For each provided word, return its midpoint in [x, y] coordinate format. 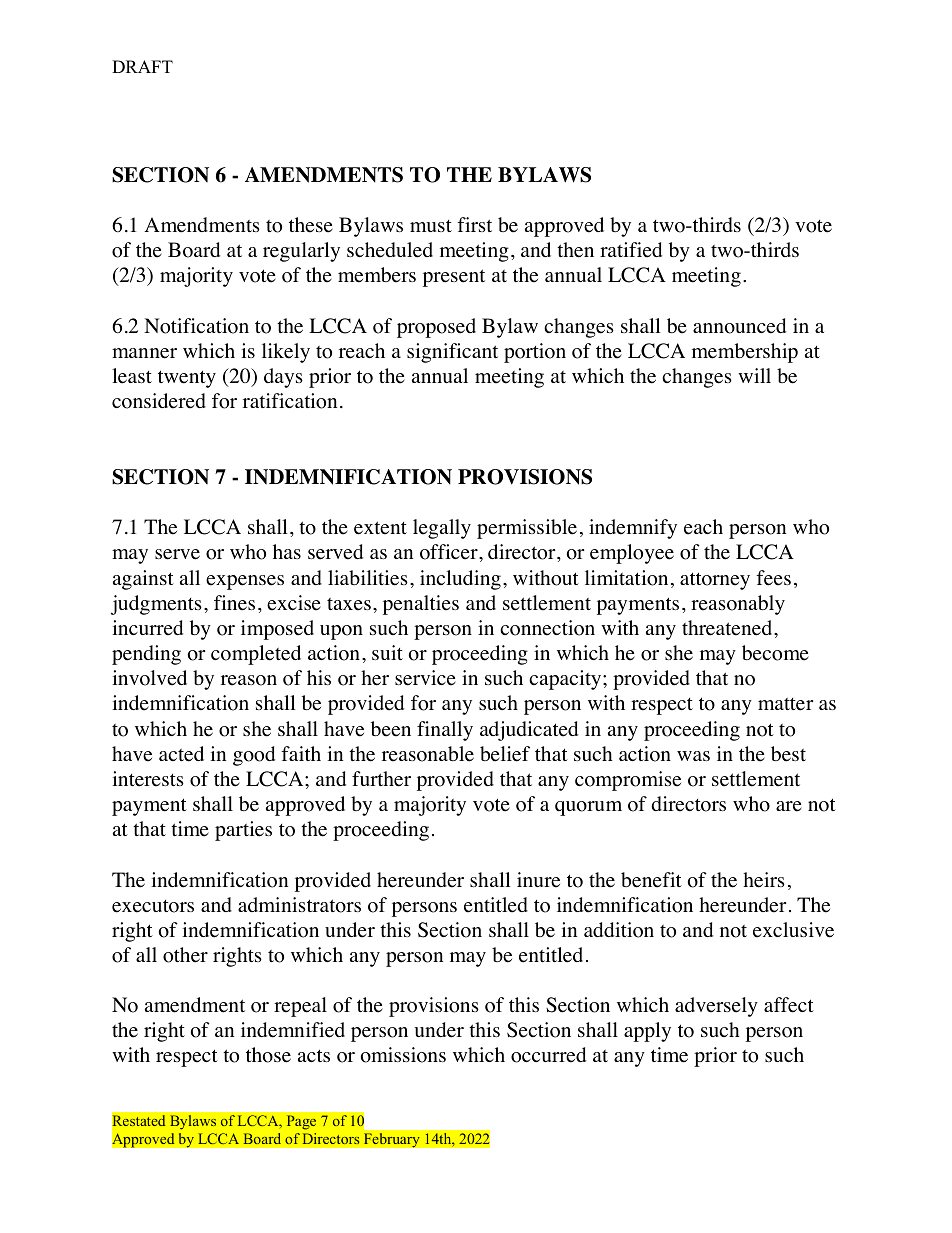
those [268, 1055]
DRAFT [142, 66]
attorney [715, 581]
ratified [631, 250]
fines [234, 603]
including [460, 580]
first [474, 224]
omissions [403, 1055]
